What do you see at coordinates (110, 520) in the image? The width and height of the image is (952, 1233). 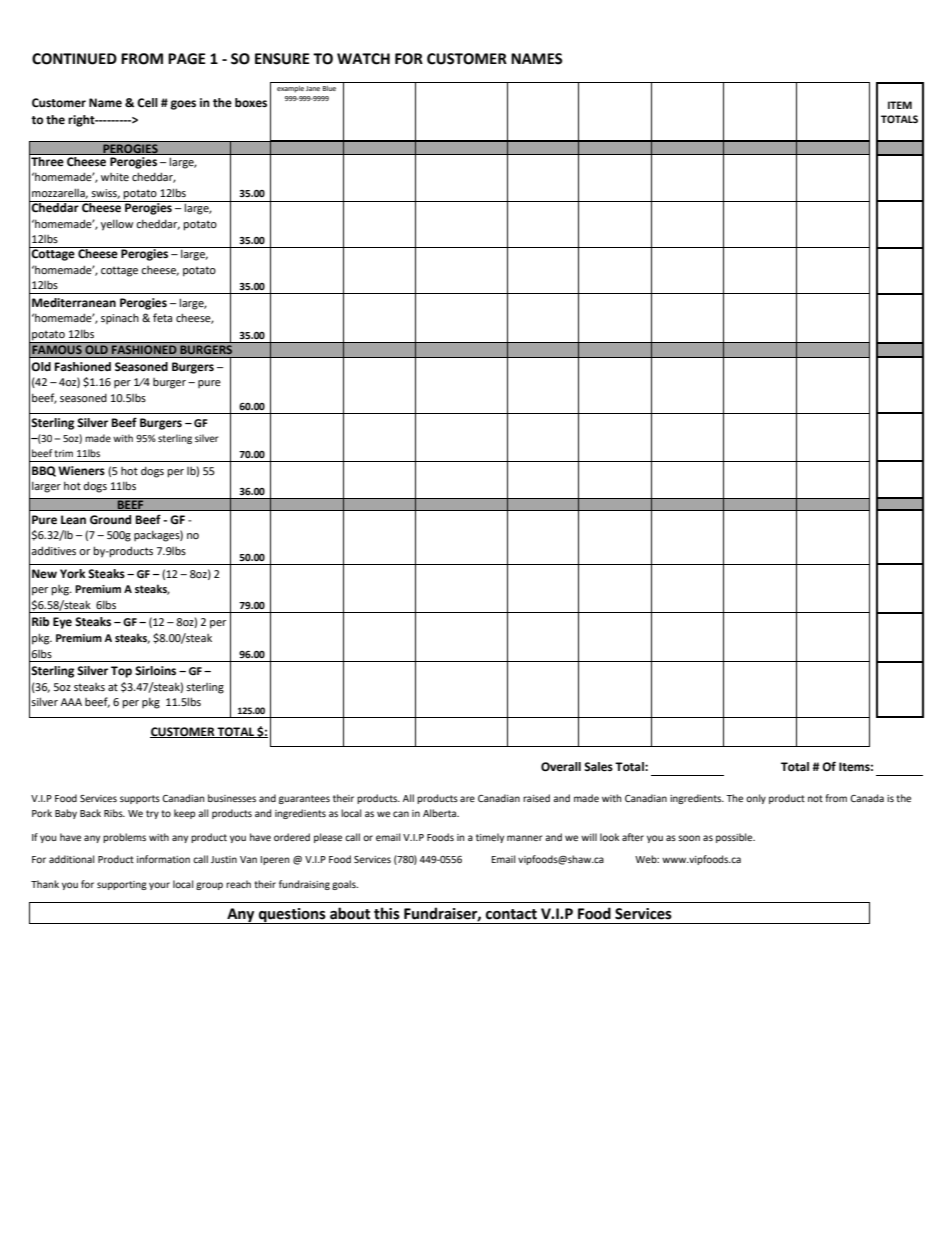 I see `Ground` at bounding box center [110, 520].
